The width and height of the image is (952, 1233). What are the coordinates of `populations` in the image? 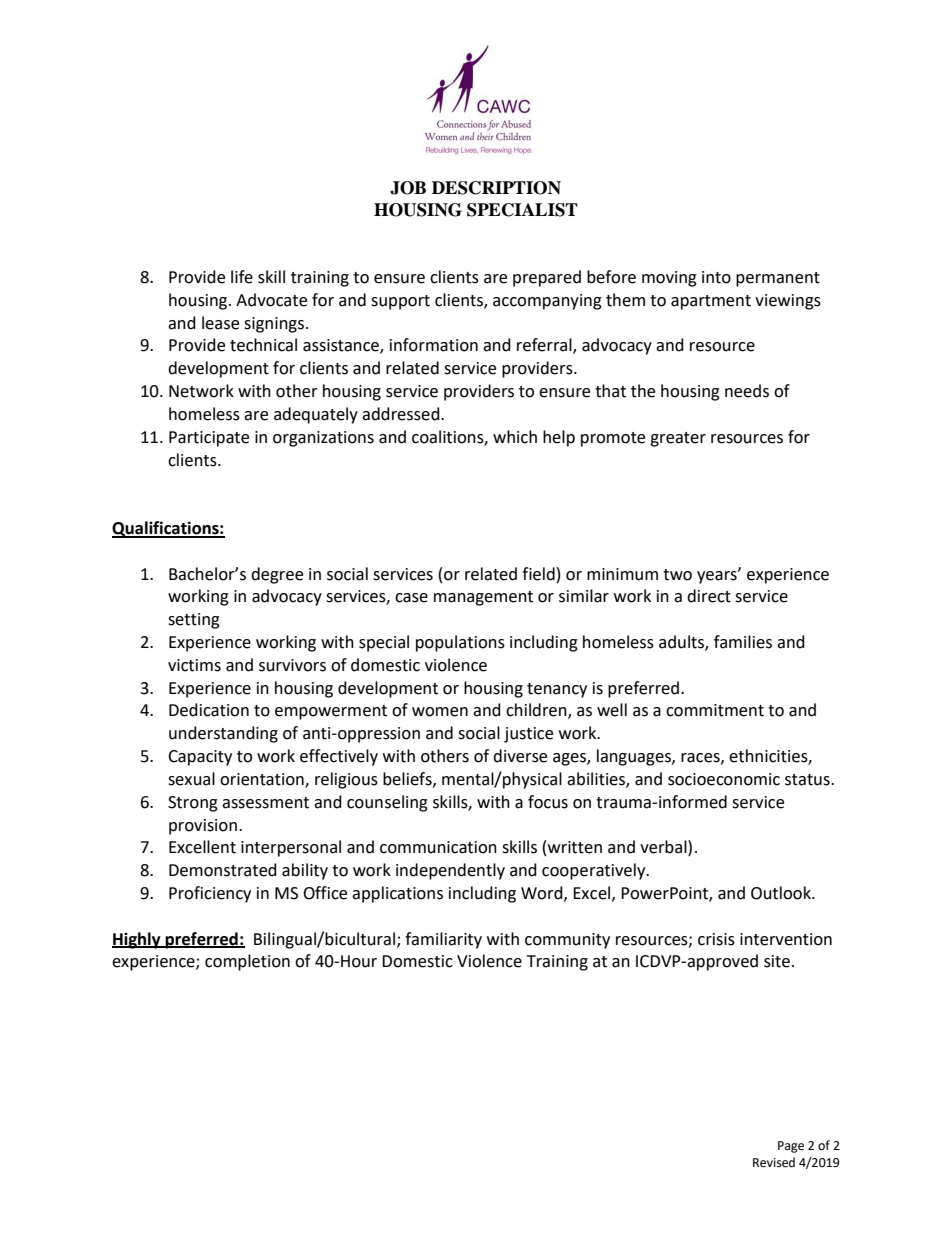 It's located at (460, 643).
